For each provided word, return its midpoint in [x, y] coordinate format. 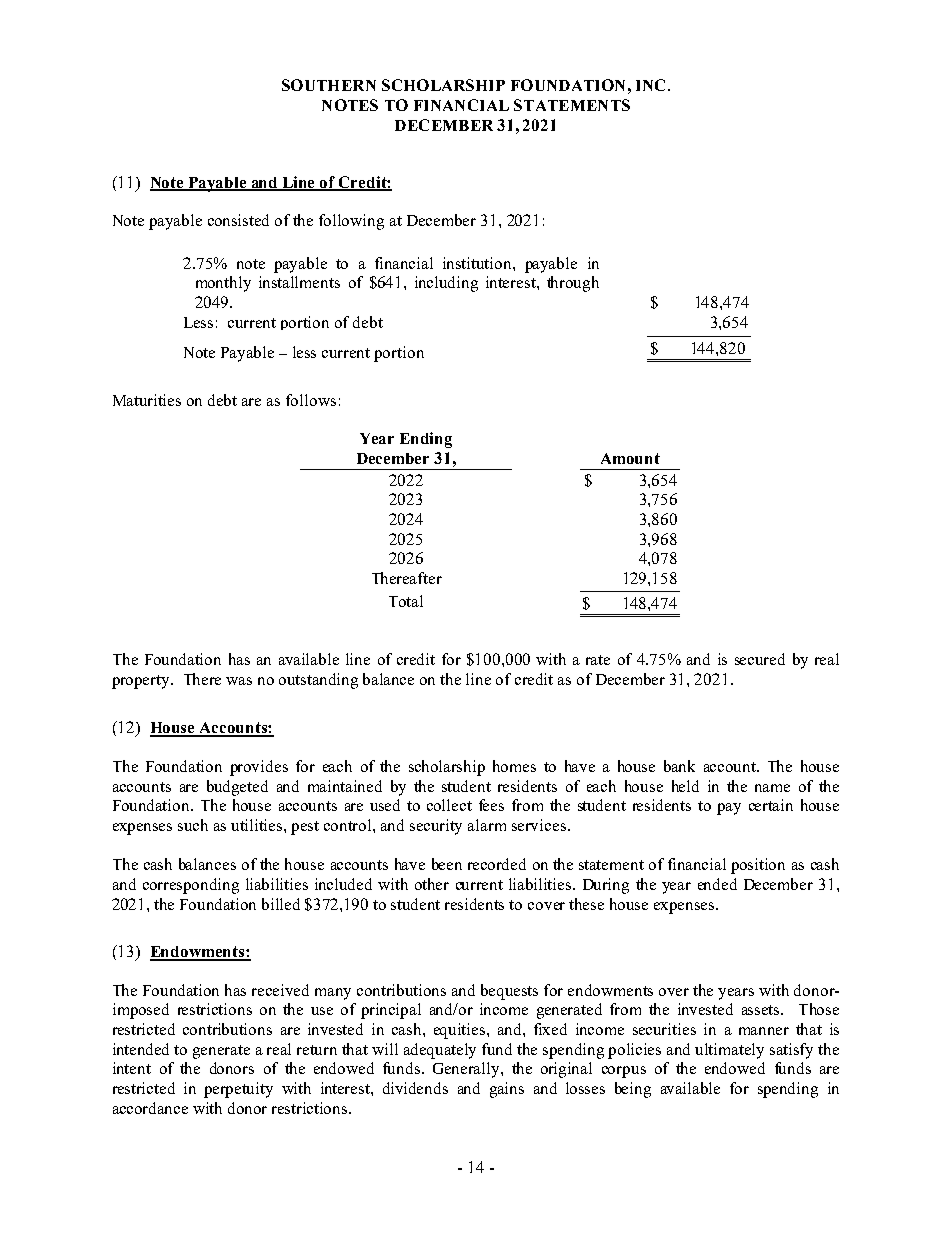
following [351, 222]
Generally [467, 1070]
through [573, 284]
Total [406, 601]
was [239, 681]
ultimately [729, 1051]
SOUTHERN [329, 85]
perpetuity [238, 1090]
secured [760, 659]
